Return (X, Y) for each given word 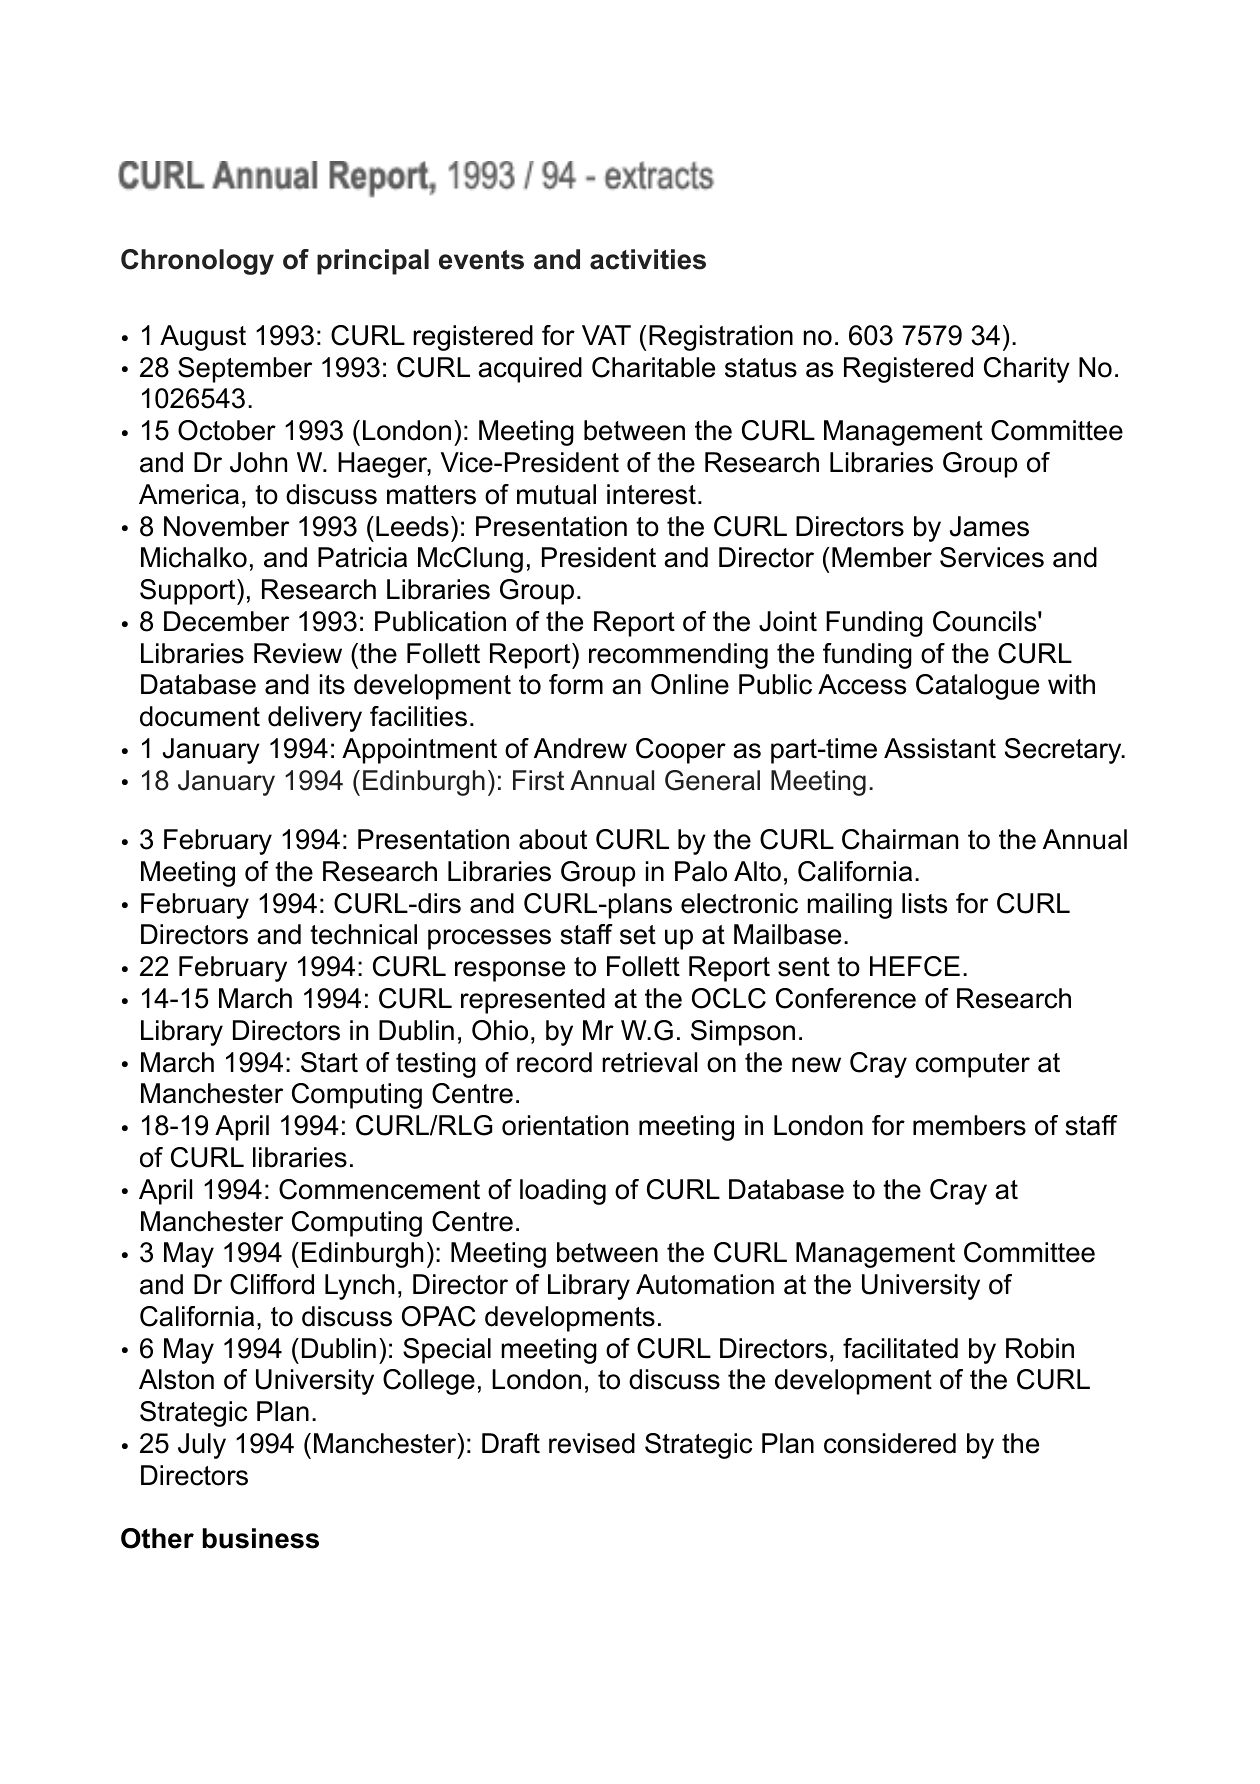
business (261, 1538)
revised (592, 1443)
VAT (606, 335)
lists (924, 903)
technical (363, 934)
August (203, 338)
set (638, 935)
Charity (1027, 370)
